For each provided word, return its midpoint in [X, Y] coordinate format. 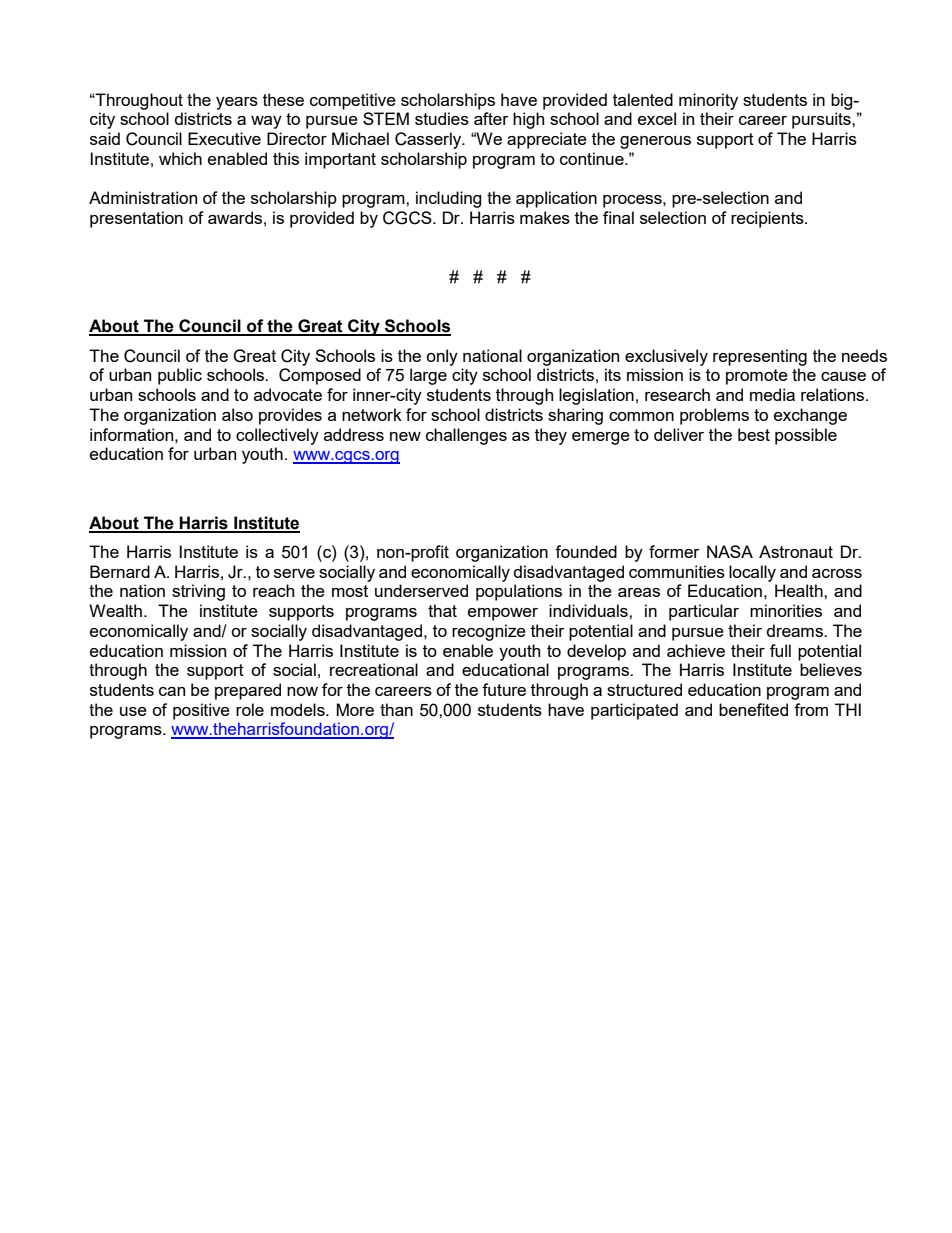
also [237, 414]
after [491, 118]
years [237, 103]
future [504, 689]
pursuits [822, 120]
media [772, 394]
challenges [466, 436]
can [172, 691]
